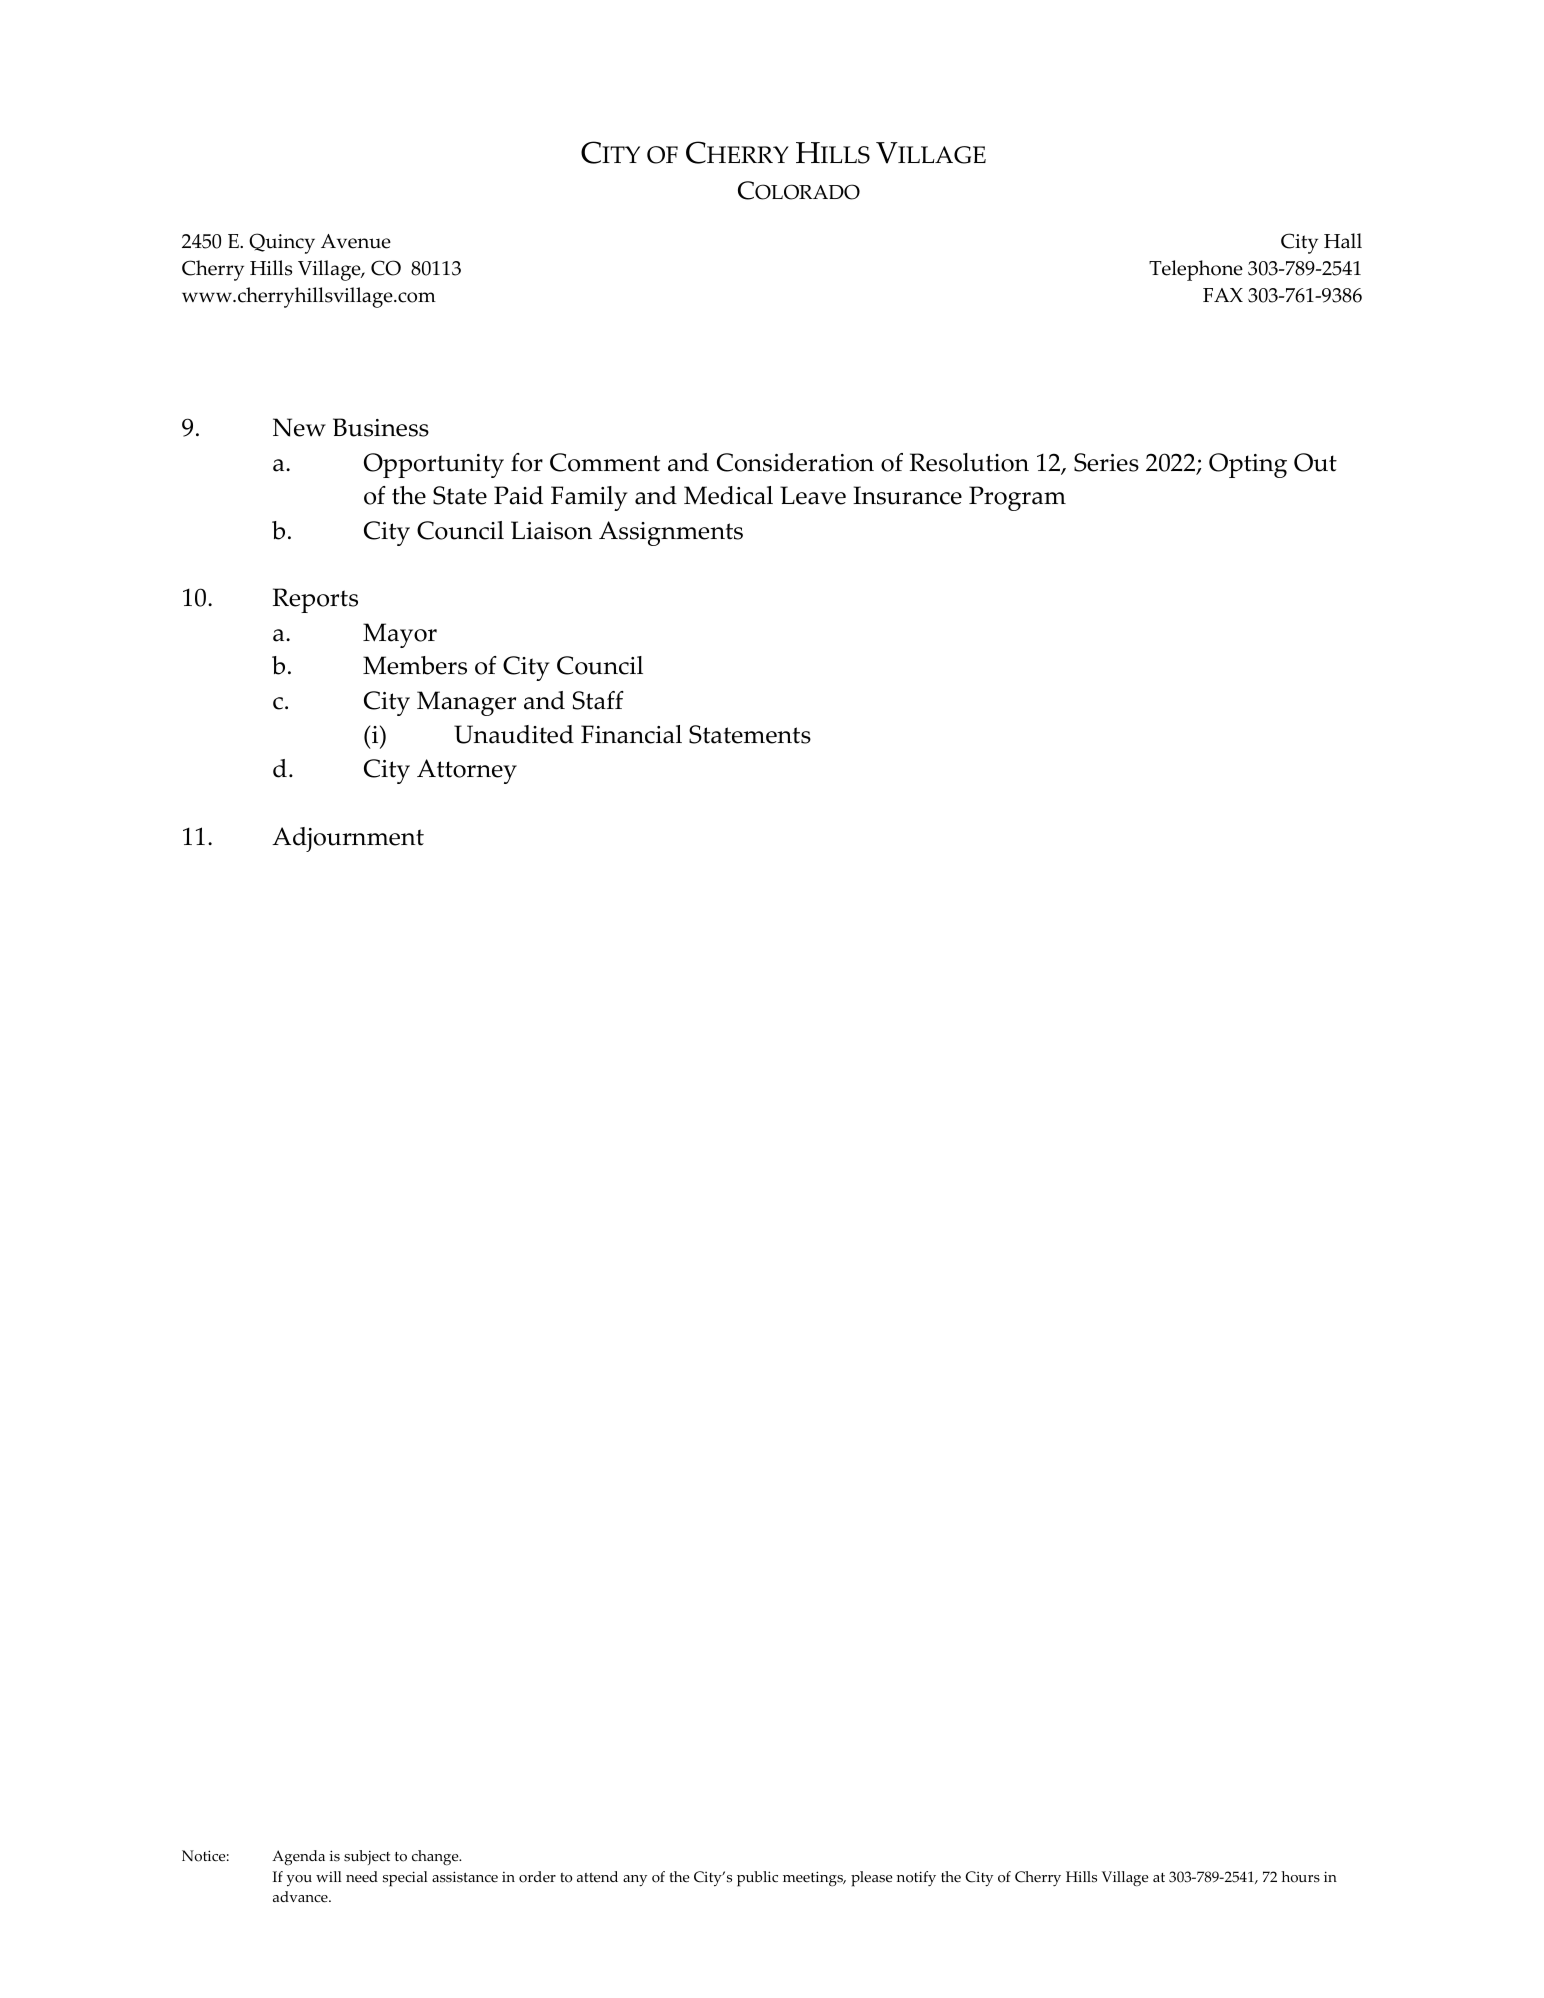  Describe the element at coordinates (436, 1858) in the image. I see `change` at that location.
